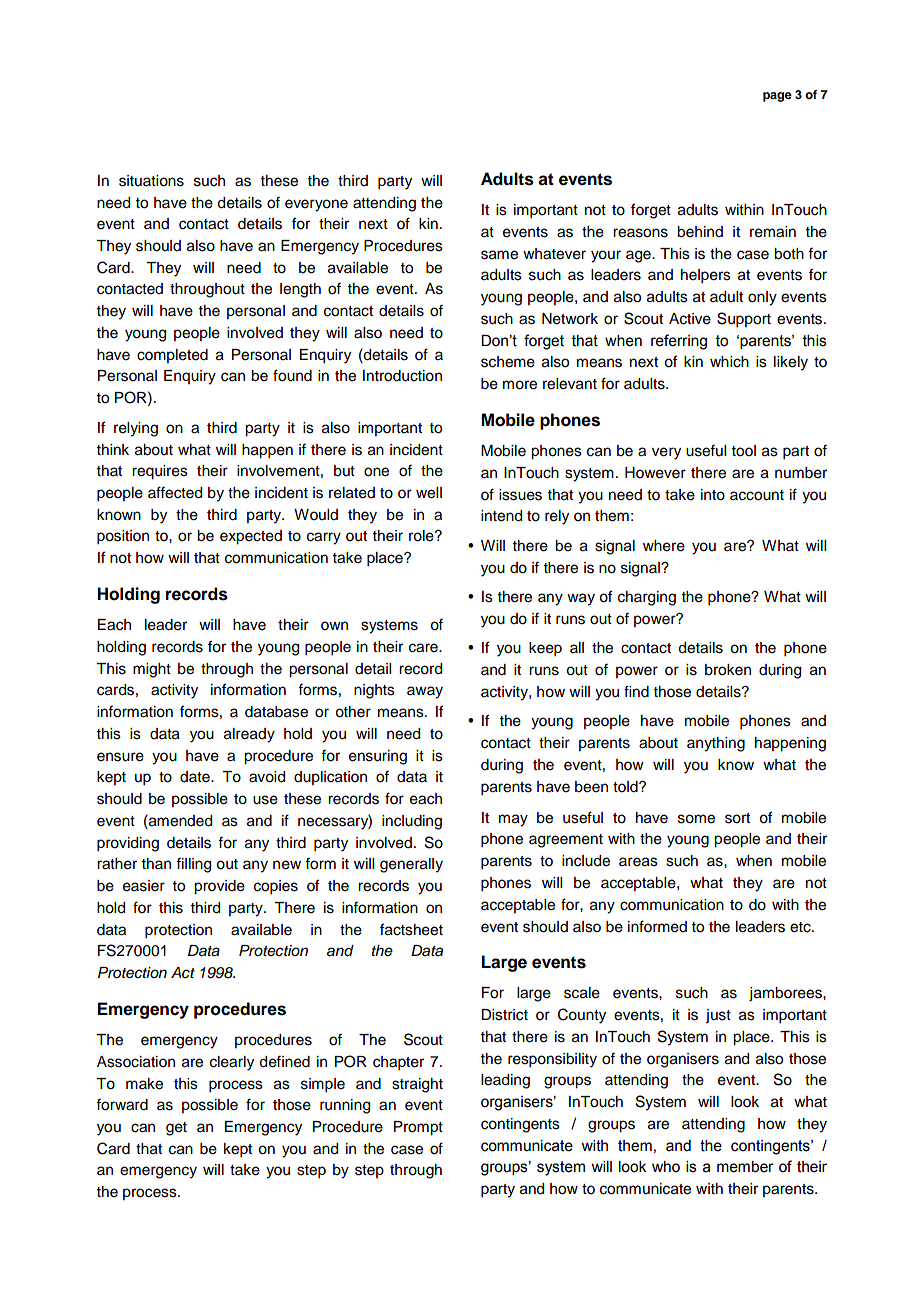 This screenshot has width=924, height=1308. I want to click on completed, so click(172, 356).
